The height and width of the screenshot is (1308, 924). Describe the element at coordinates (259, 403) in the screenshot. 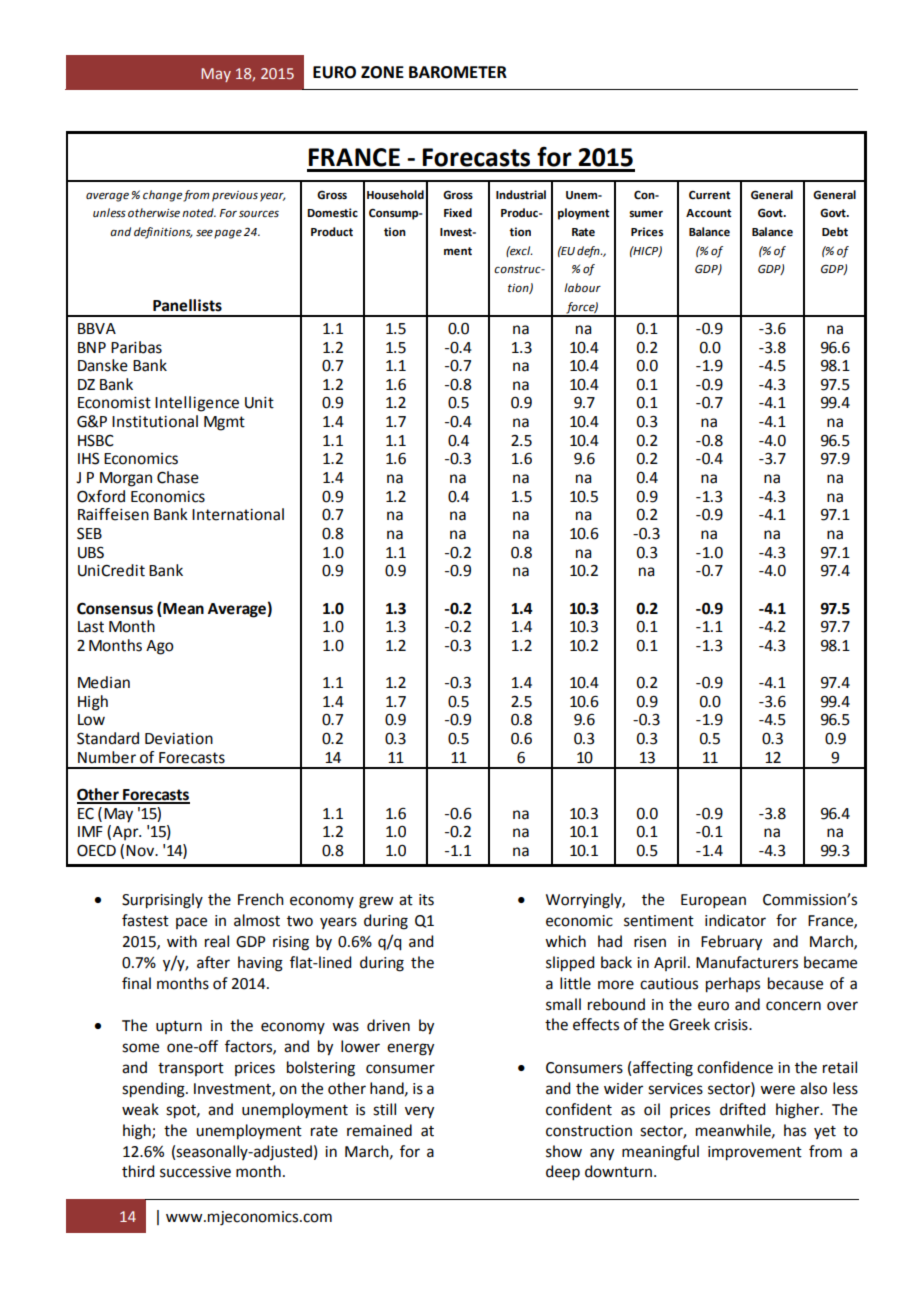

I see `Unit` at that location.
